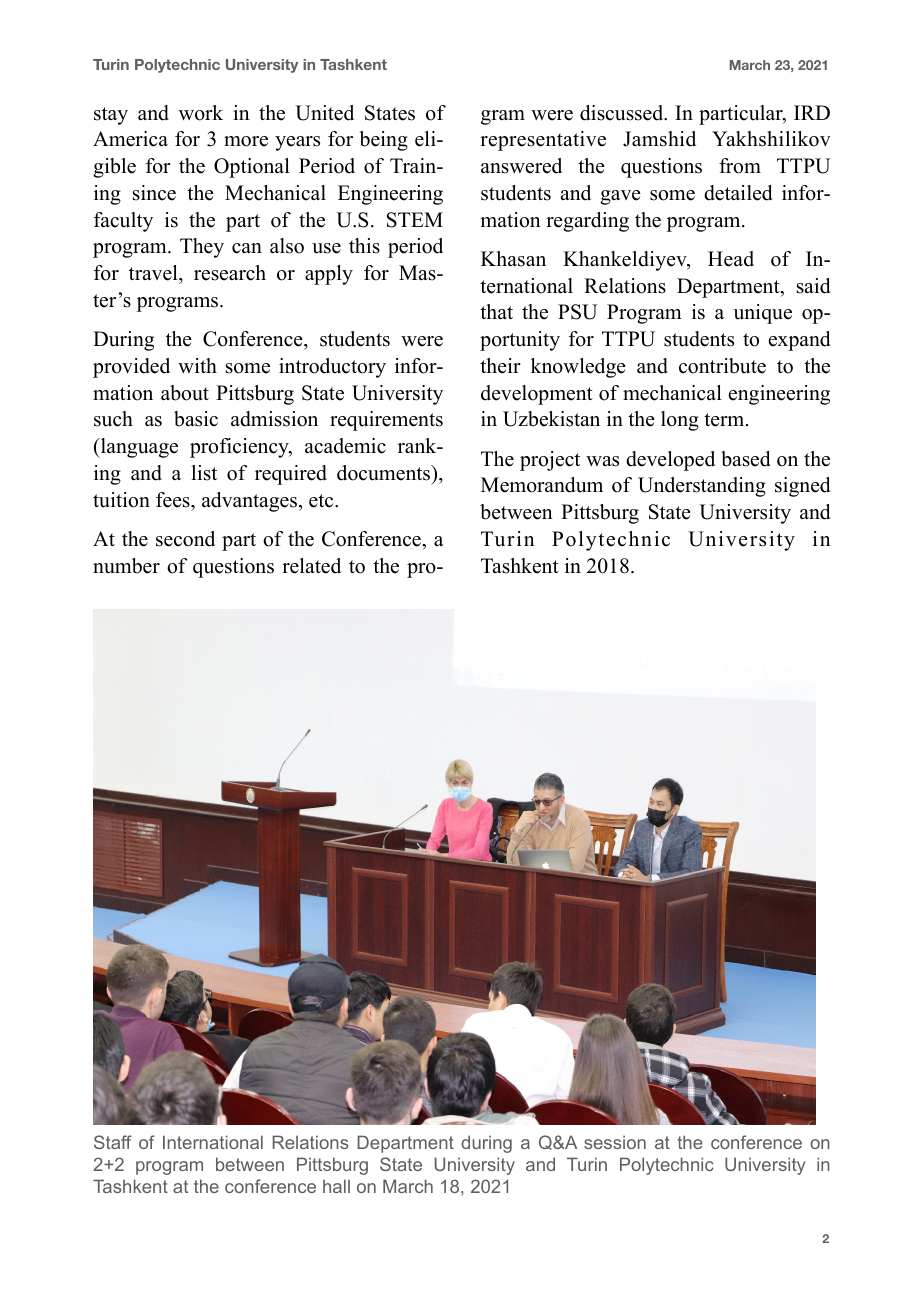 This screenshot has width=924, height=1308. What do you see at coordinates (201, 113) in the screenshot?
I see `work` at bounding box center [201, 113].
